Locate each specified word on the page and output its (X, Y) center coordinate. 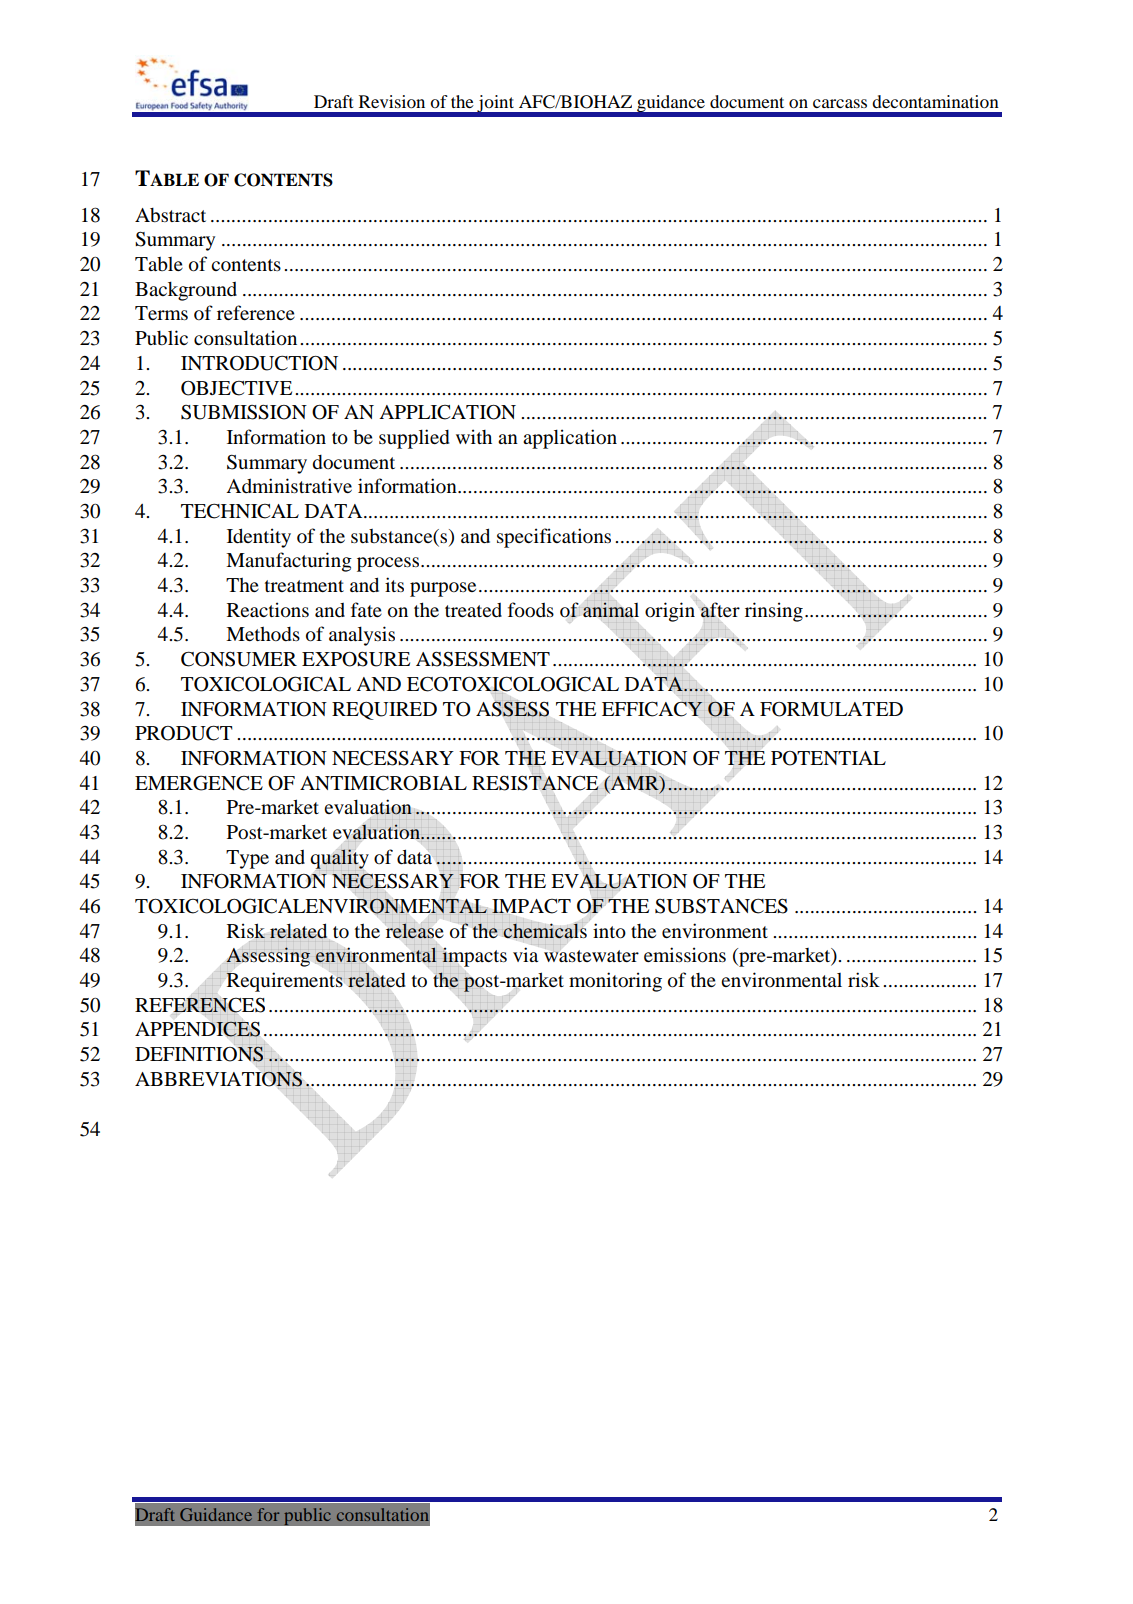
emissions (685, 955)
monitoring (615, 982)
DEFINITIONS (200, 1053)
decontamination (935, 101)
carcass (840, 103)
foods (531, 610)
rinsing (774, 612)
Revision (392, 101)
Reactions (268, 610)
